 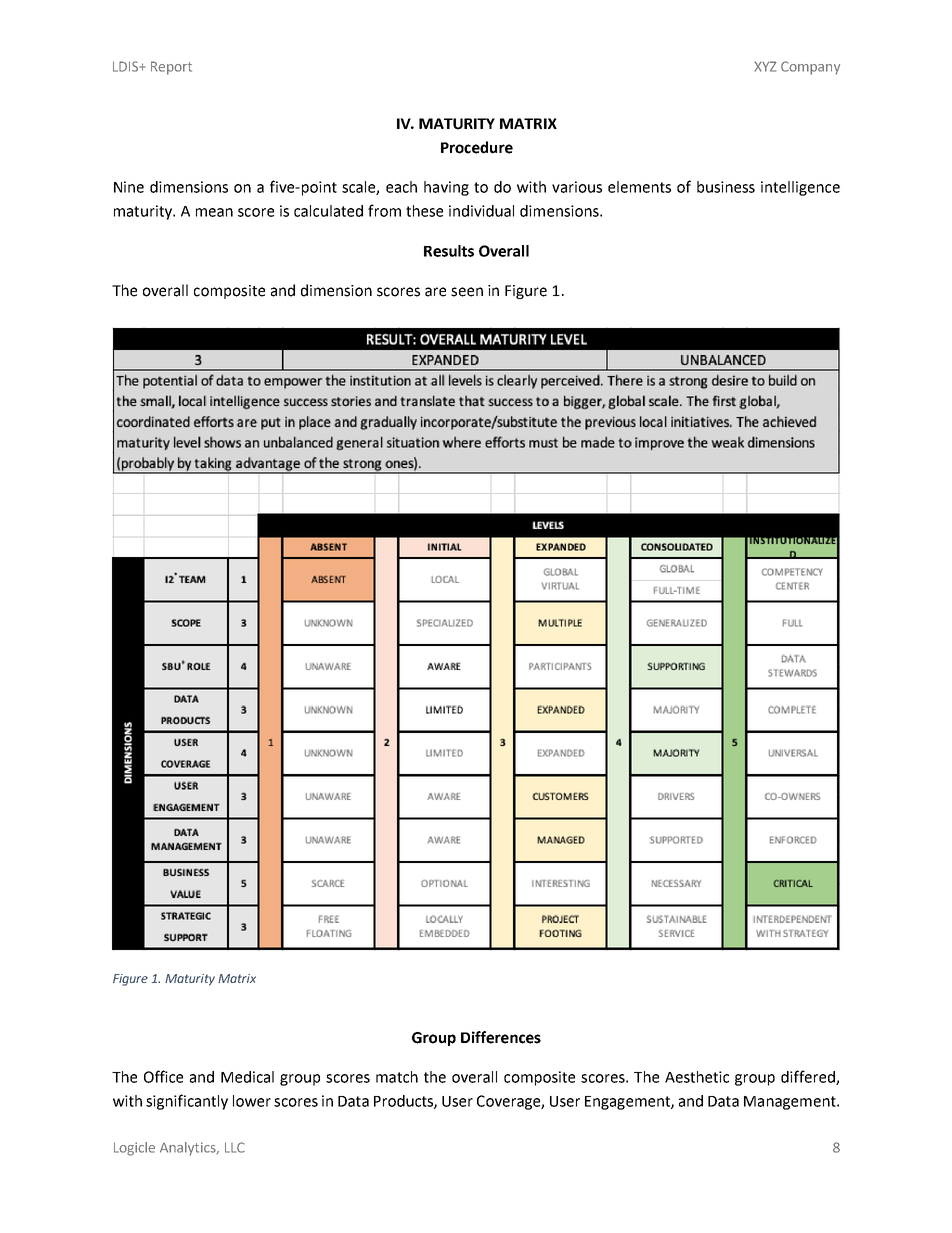 I want to click on business, so click(x=726, y=187).
